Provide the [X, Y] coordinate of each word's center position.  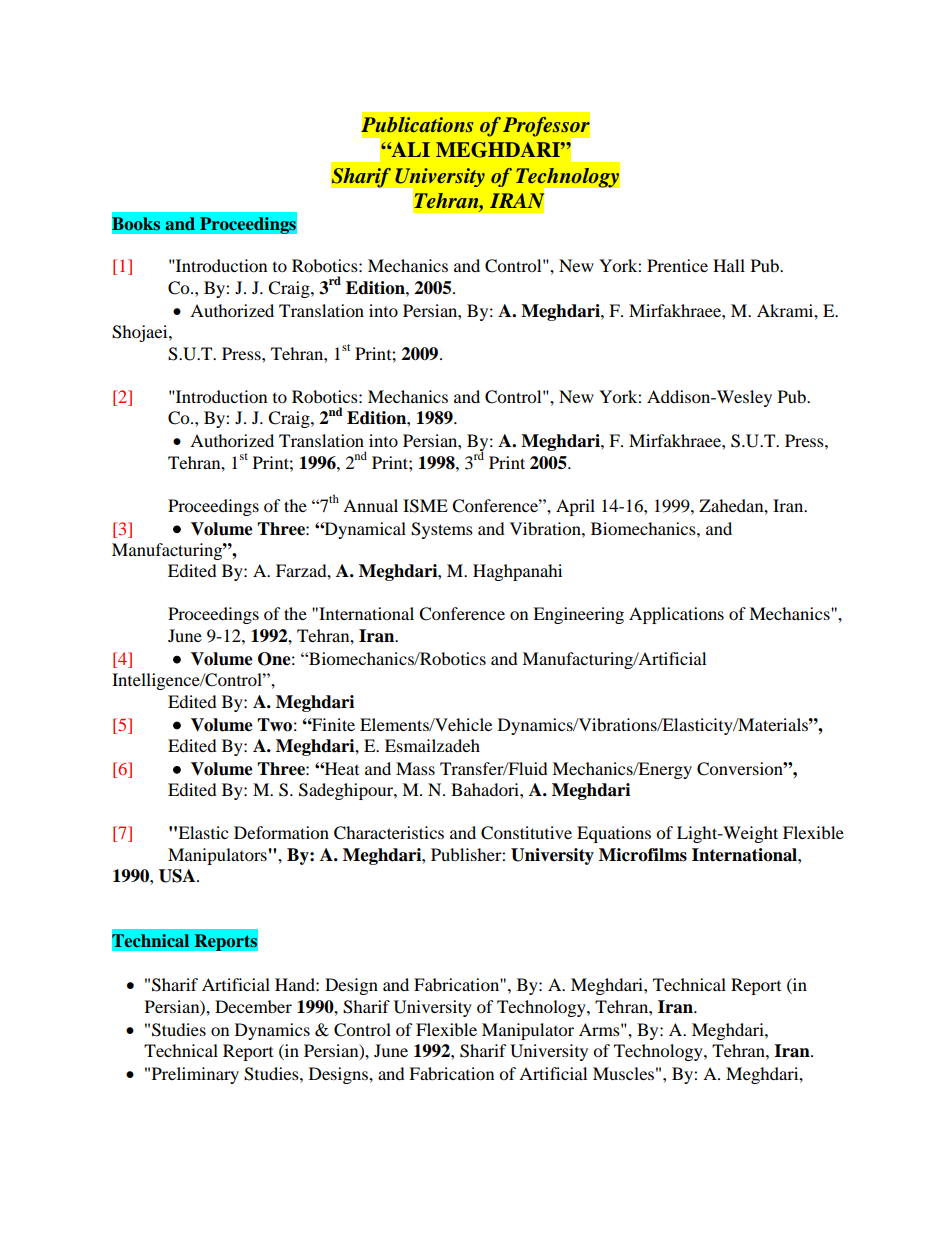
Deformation [281, 832]
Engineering [578, 615]
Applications [676, 615]
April [575, 507]
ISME [425, 506]
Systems [442, 530]
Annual [370, 505]
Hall [729, 265]
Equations [614, 834]
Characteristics [389, 833]
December [253, 1006]
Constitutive [526, 833]
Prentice [677, 265]
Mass [415, 768]
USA [178, 876]
